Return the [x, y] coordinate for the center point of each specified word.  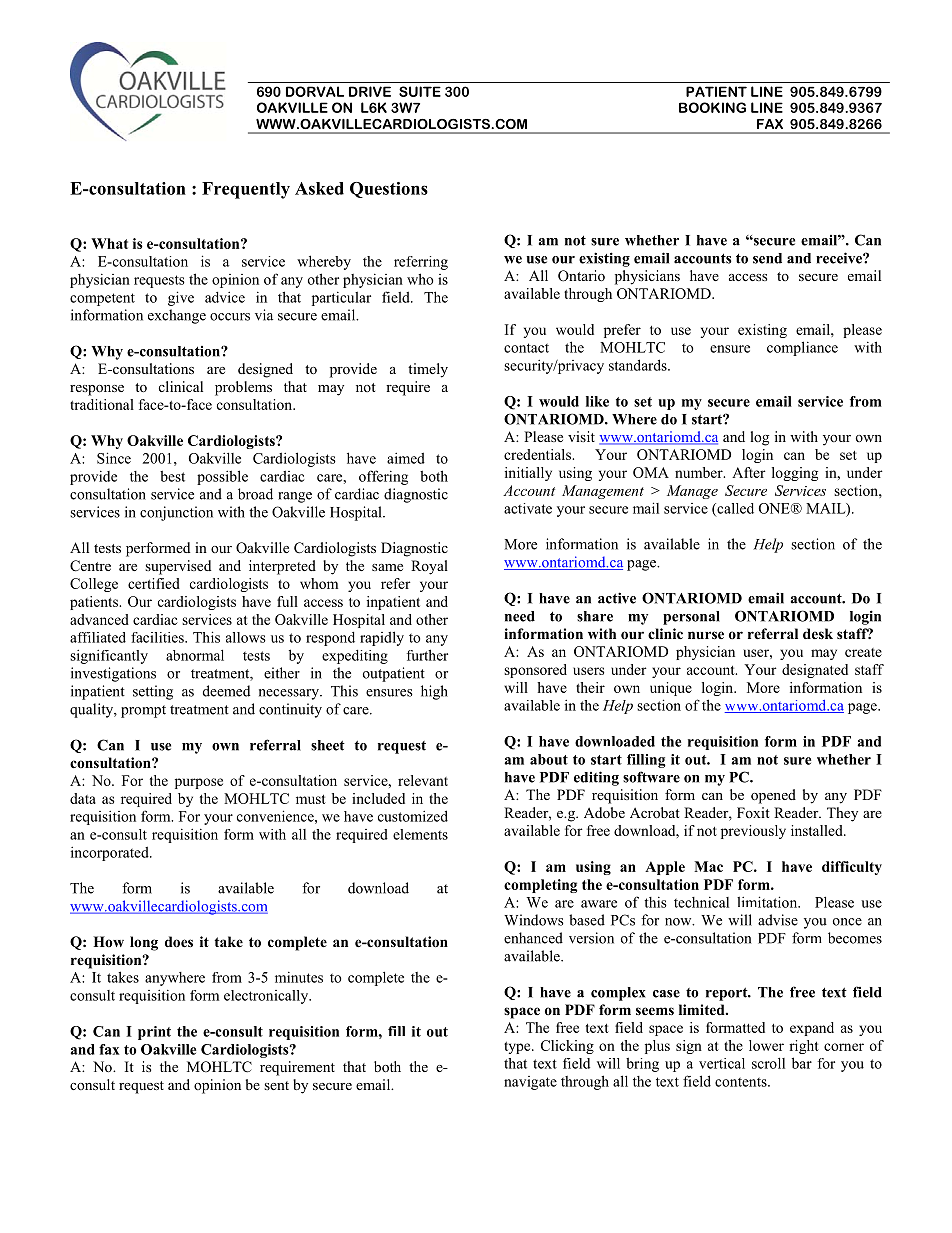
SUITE [420, 91]
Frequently [246, 190]
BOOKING [712, 107]
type [518, 1048]
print [154, 1033]
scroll [768, 1063]
